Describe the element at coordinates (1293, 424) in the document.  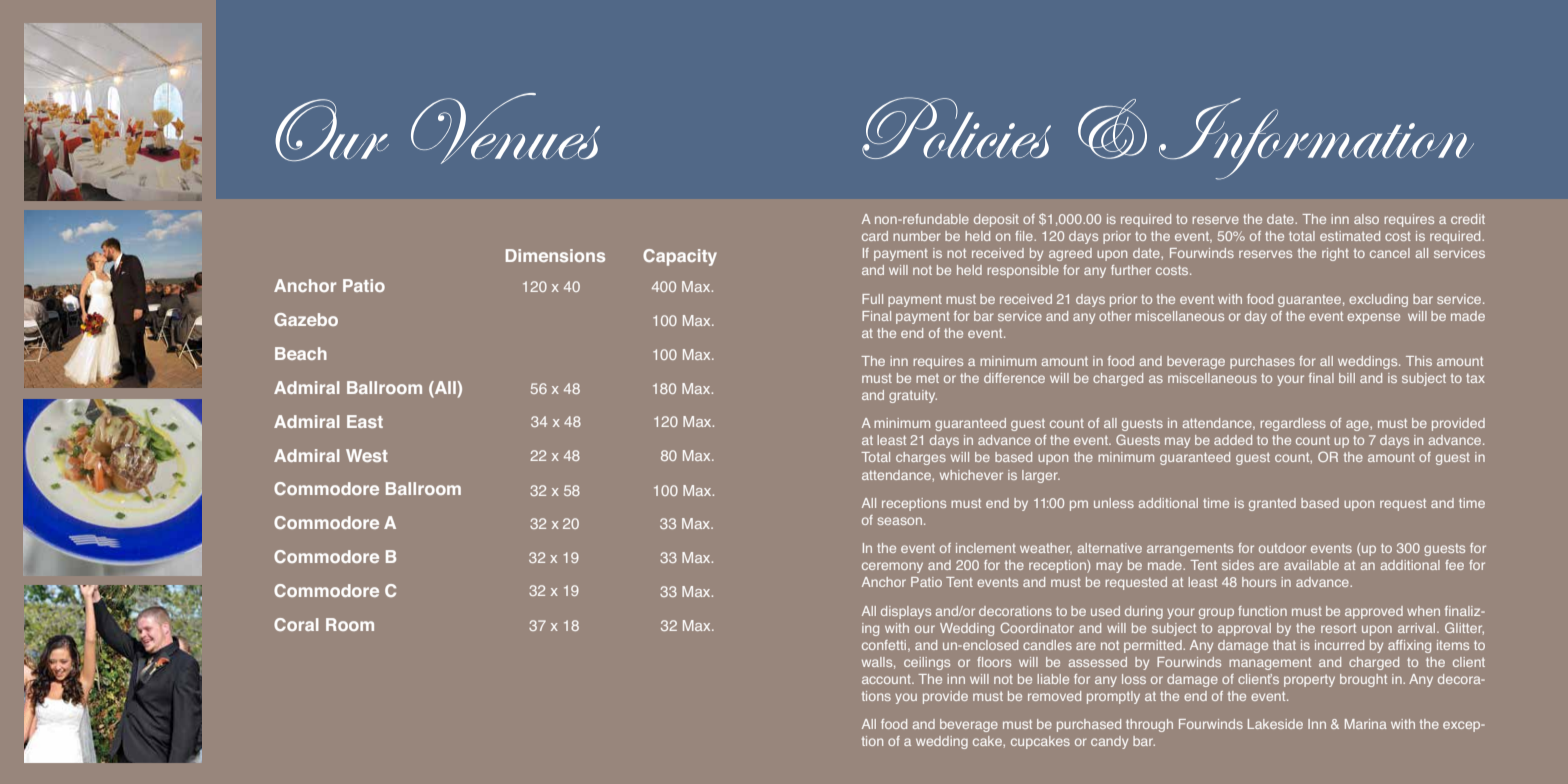
I see `regardless` at that location.
